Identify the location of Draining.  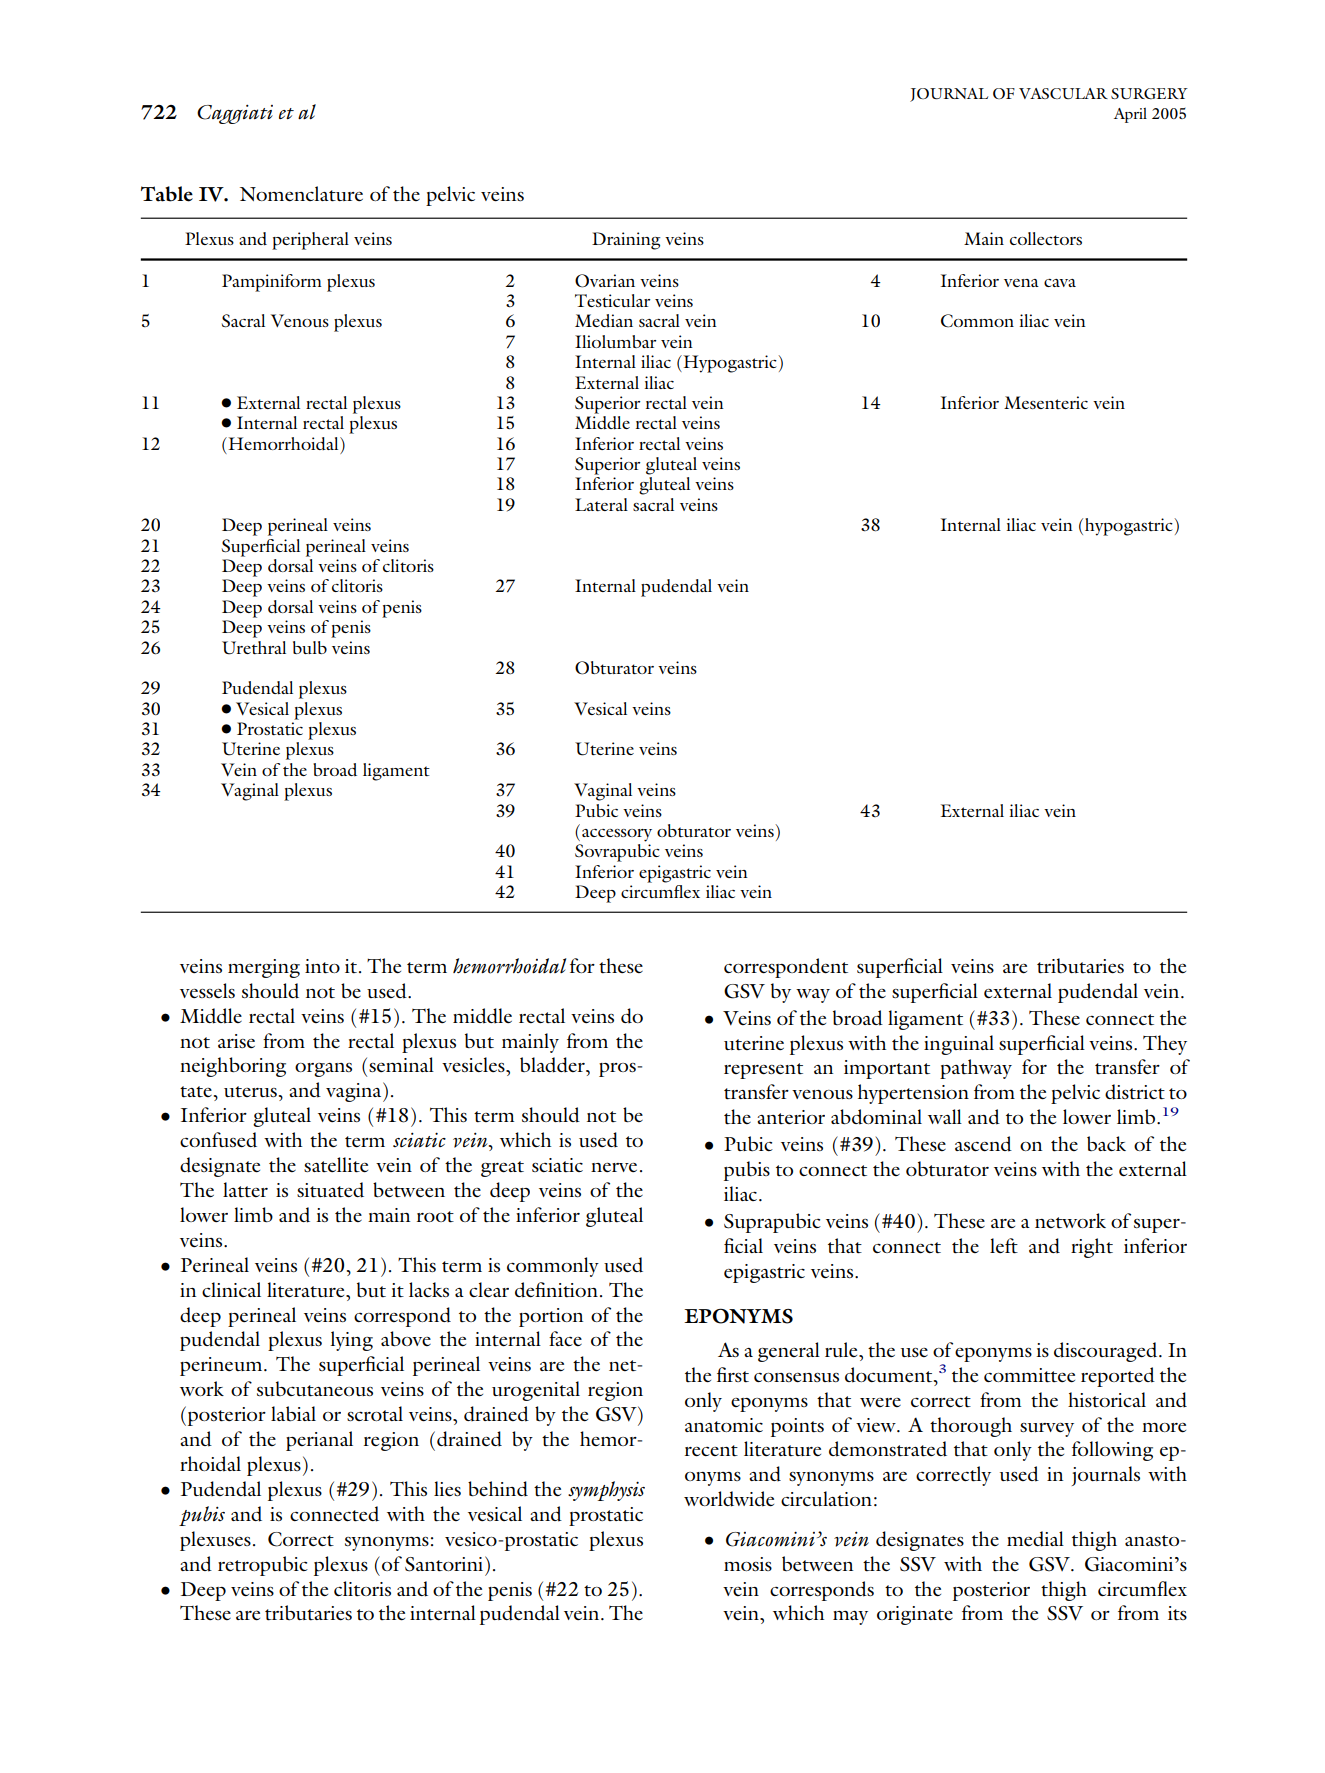
(626, 241).
